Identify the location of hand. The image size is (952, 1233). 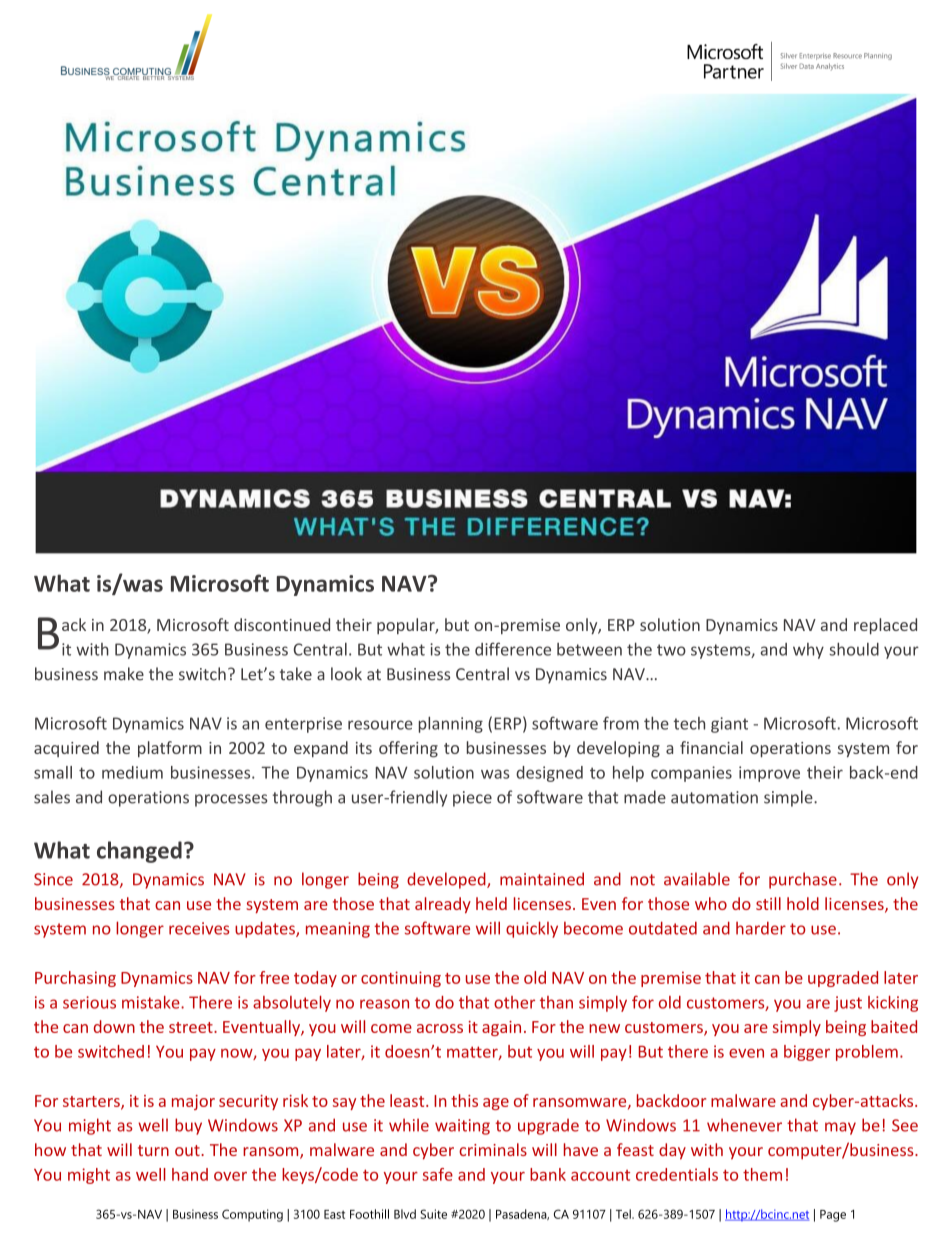
(190, 1174).
